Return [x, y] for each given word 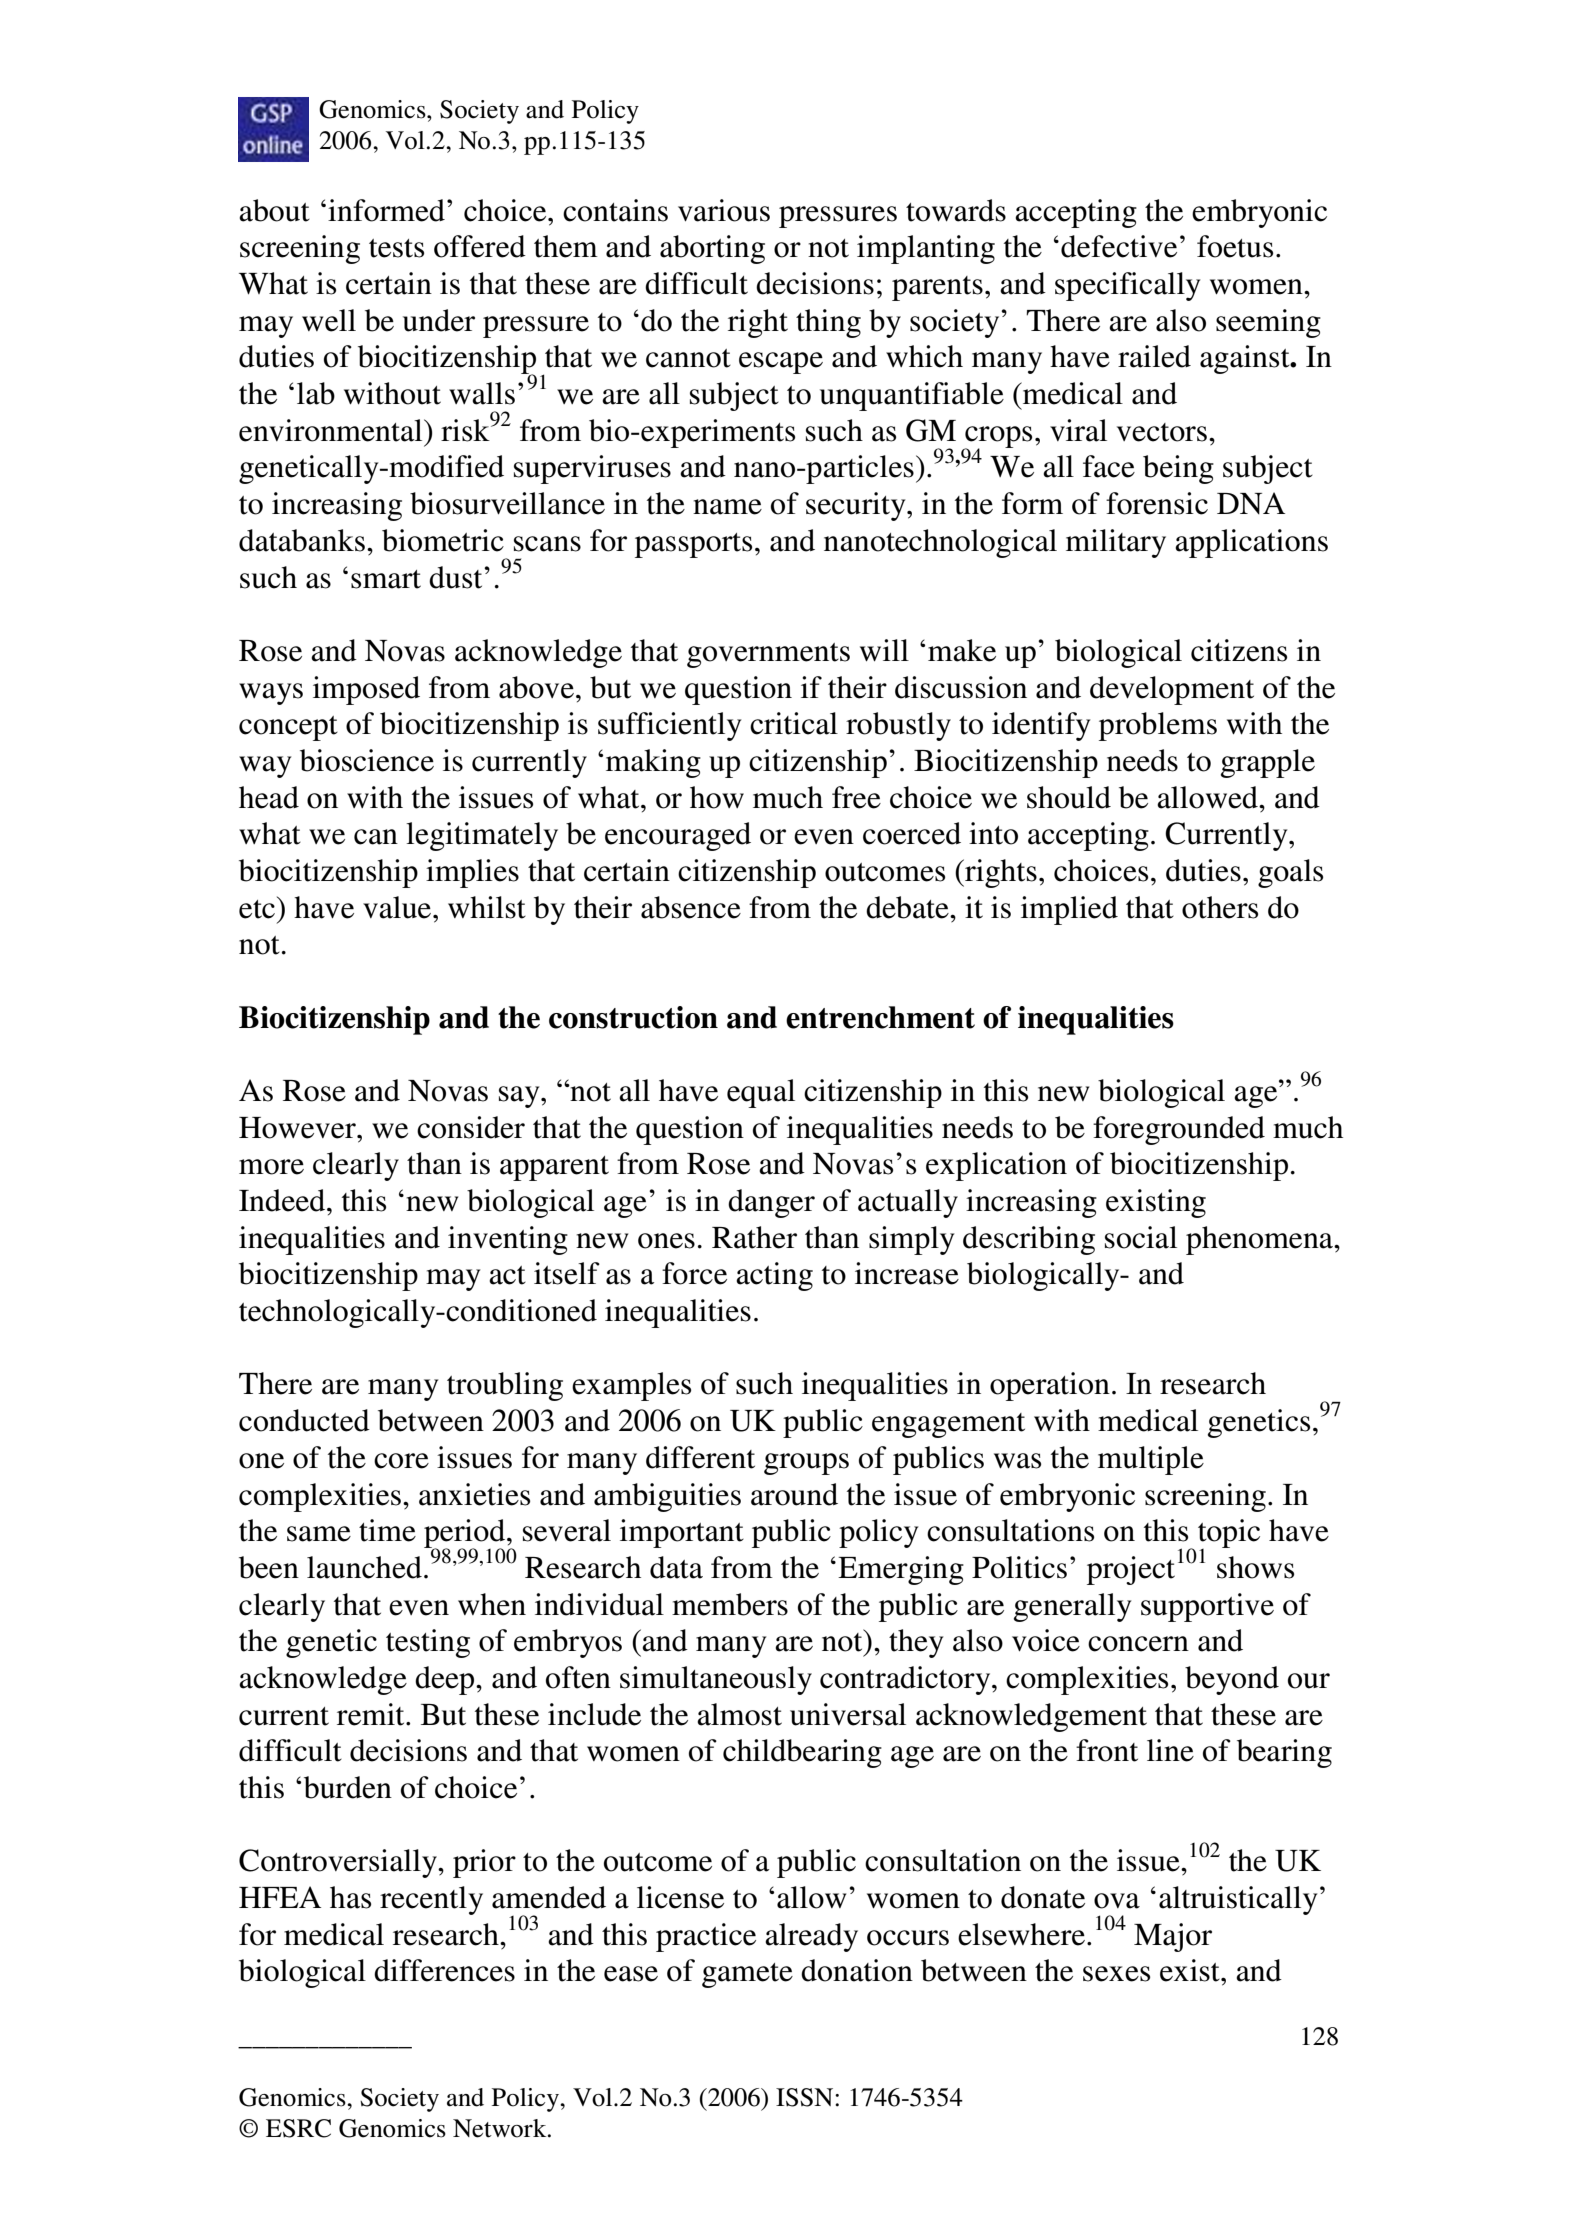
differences [444, 1970]
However [298, 1128]
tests [396, 248]
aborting [712, 249]
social [1141, 1237]
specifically [1128, 286]
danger [771, 1203]
